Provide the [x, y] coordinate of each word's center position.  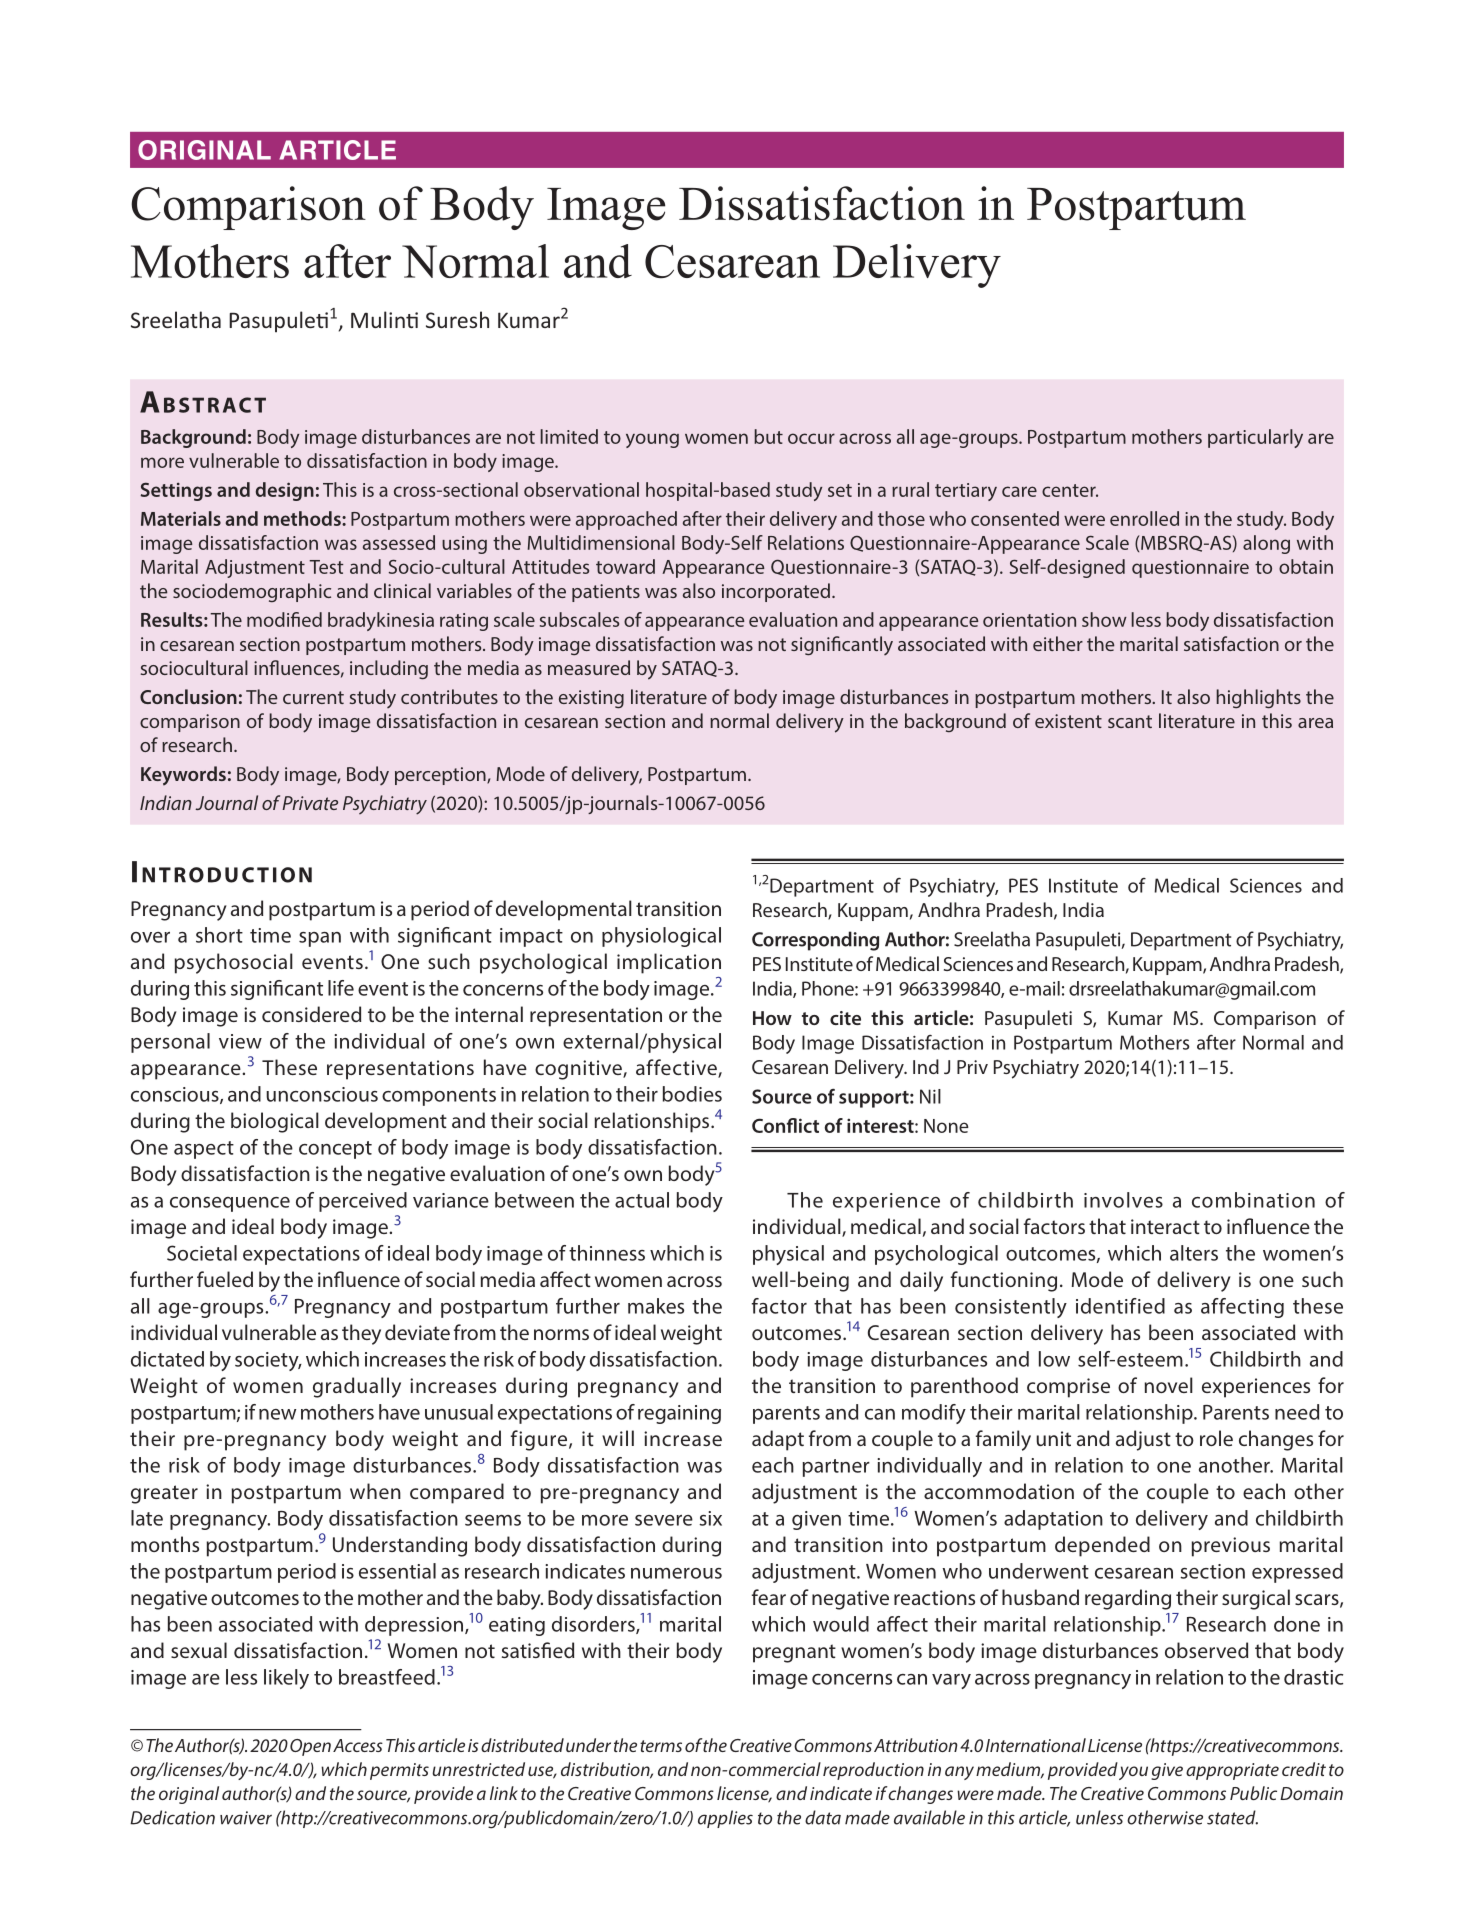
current [313, 697]
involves [1123, 1200]
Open [310, 1747]
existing [591, 699]
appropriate [1232, 1771]
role [1216, 1438]
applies [725, 1819]
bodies [692, 1094]
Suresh [457, 319]
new [277, 1414]
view [240, 1041]
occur [811, 438]
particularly [1255, 438]
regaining [679, 1414]
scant [1130, 721]
